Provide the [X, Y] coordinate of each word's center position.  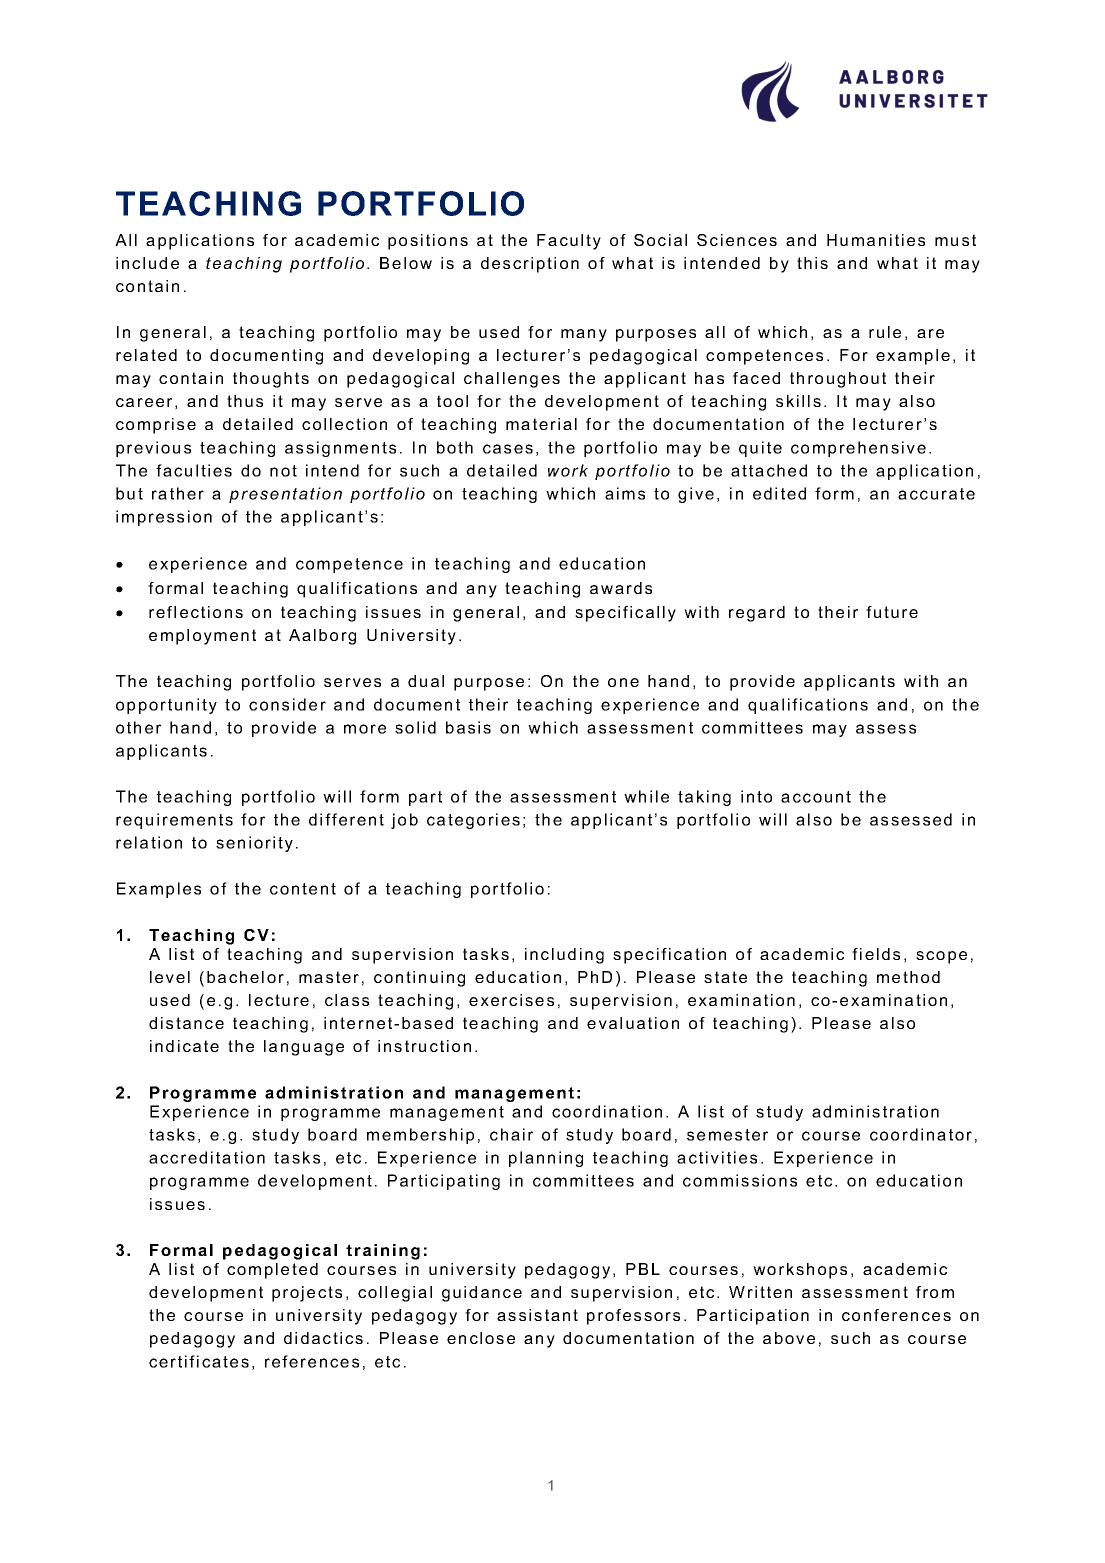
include [147, 263]
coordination [607, 1111]
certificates [199, 1361]
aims [625, 493]
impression [164, 518]
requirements [174, 821]
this [812, 263]
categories [473, 821]
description [530, 265]
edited [779, 493]
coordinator [921, 1134]
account [816, 797]
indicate [184, 1046]
